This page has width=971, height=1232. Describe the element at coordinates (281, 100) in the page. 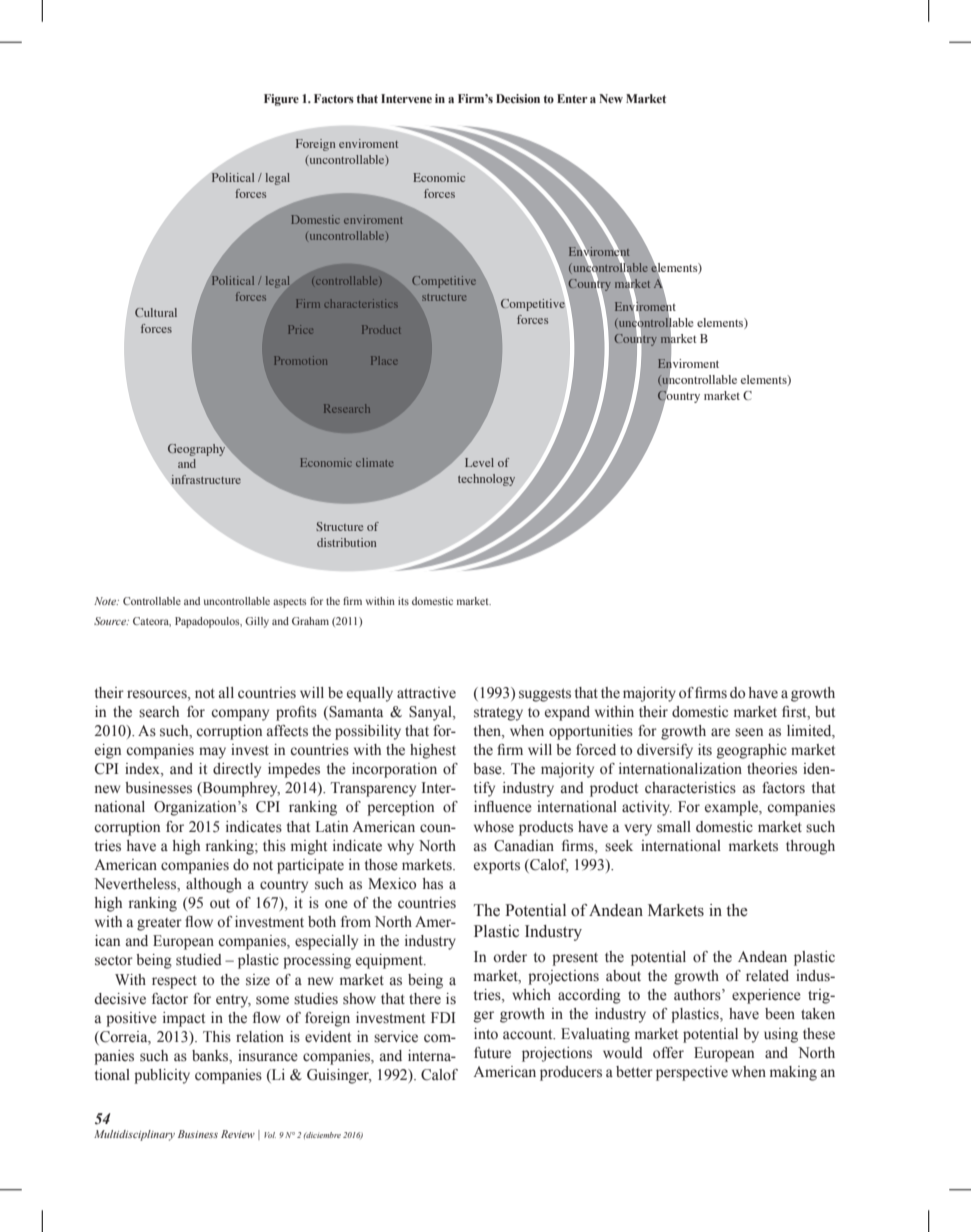

I see `Figure` at that location.
